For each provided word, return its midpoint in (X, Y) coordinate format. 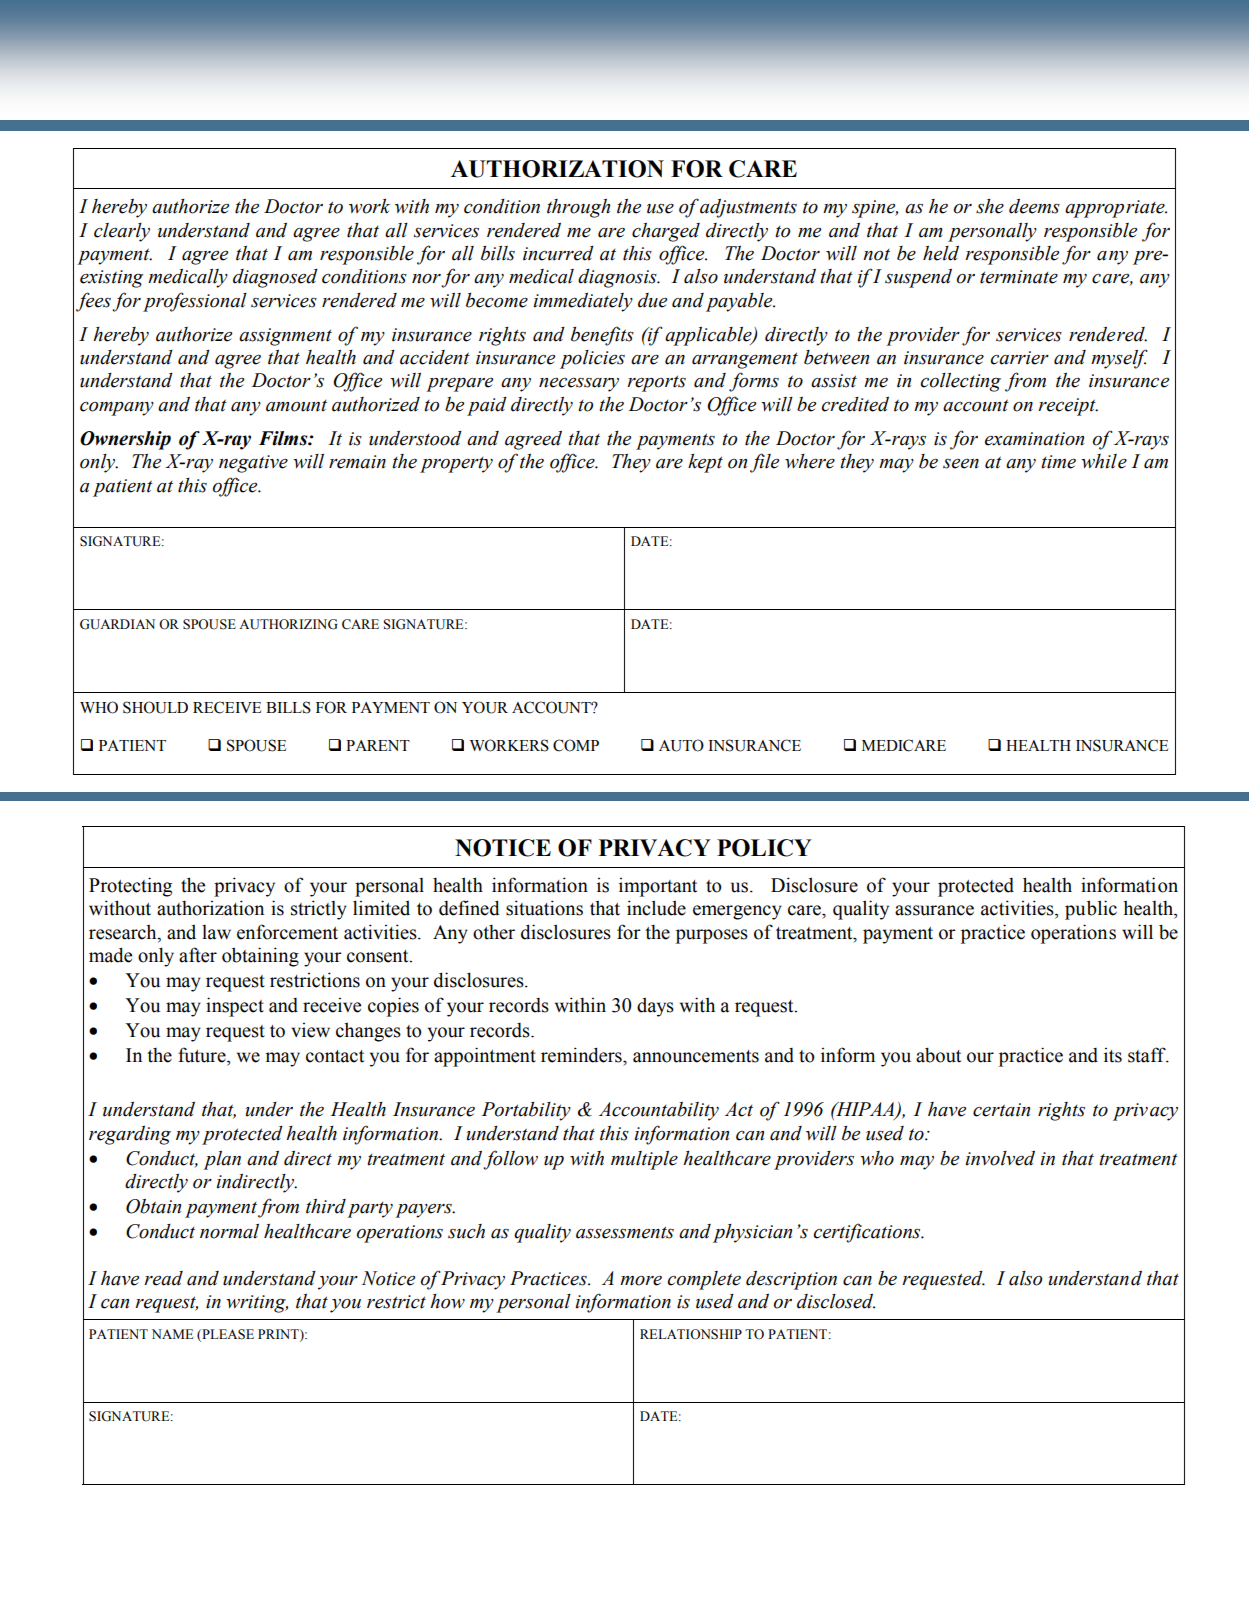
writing (257, 1304)
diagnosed (275, 278)
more (641, 1281)
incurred (558, 253)
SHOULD (155, 707)
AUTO (681, 745)
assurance (934, 910)
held (941, 253)
